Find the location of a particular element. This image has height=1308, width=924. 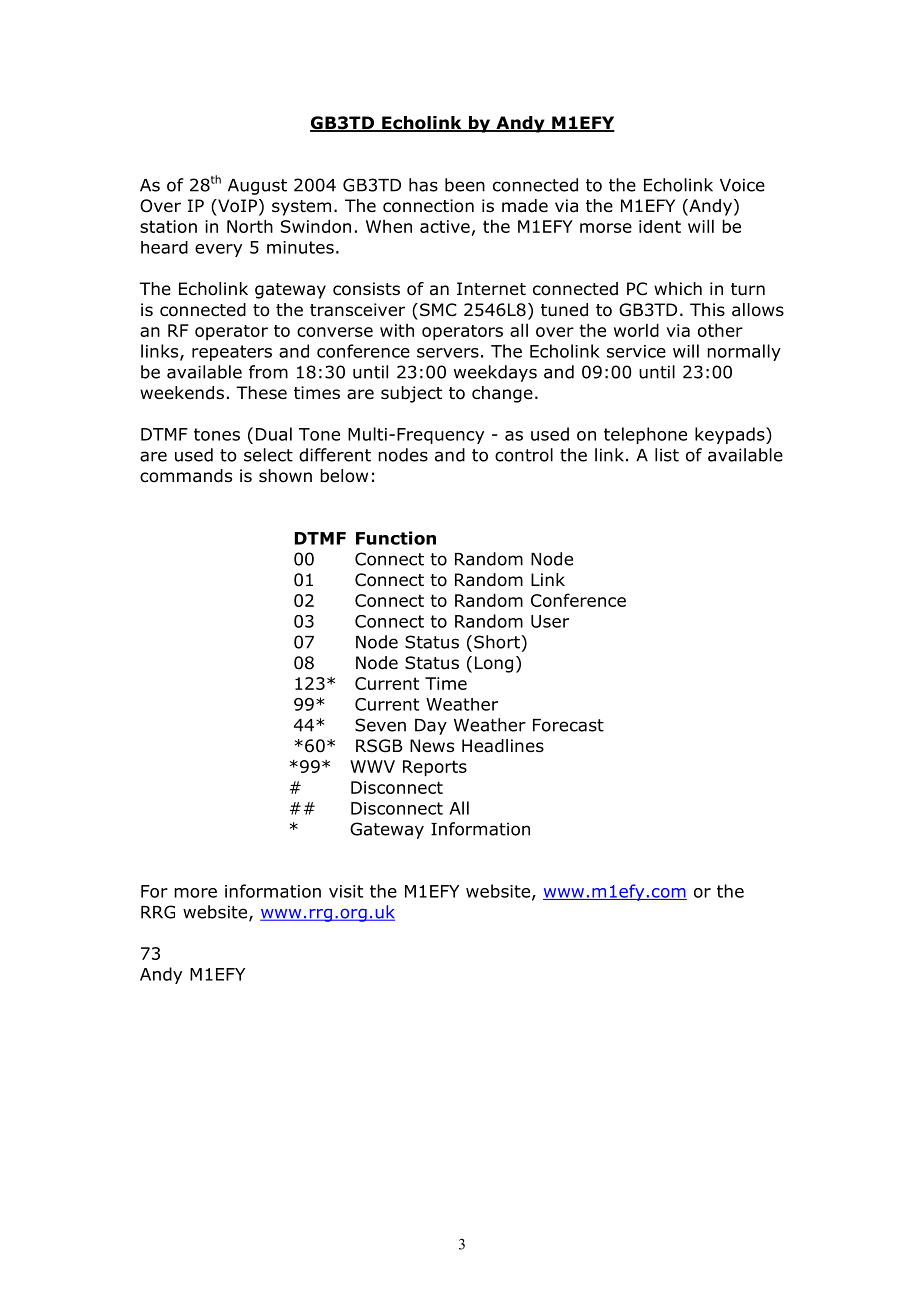

Seven is located at coordinates (380, 725).
